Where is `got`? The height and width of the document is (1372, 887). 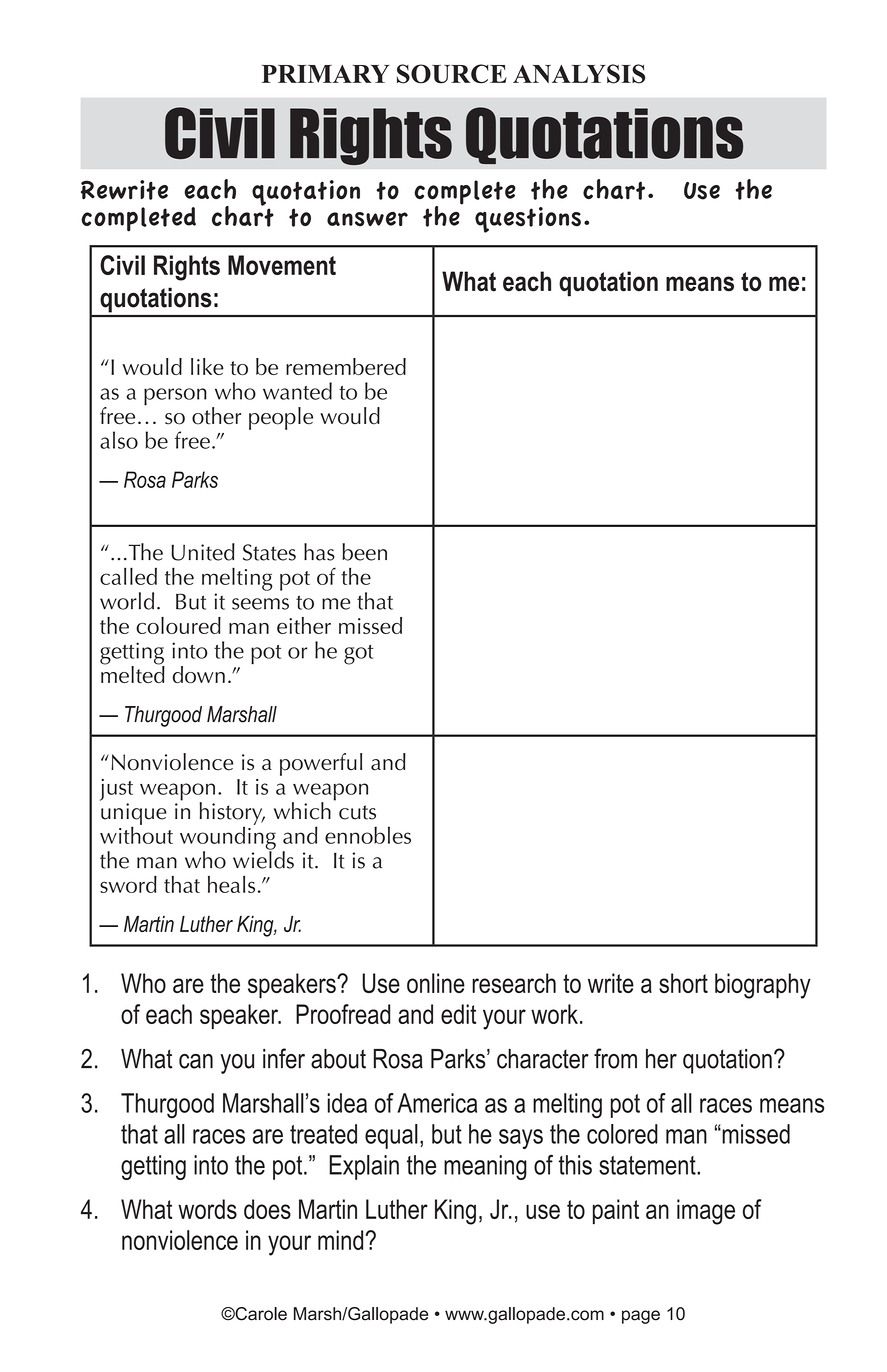
got is located at coordinates (359, 655).
